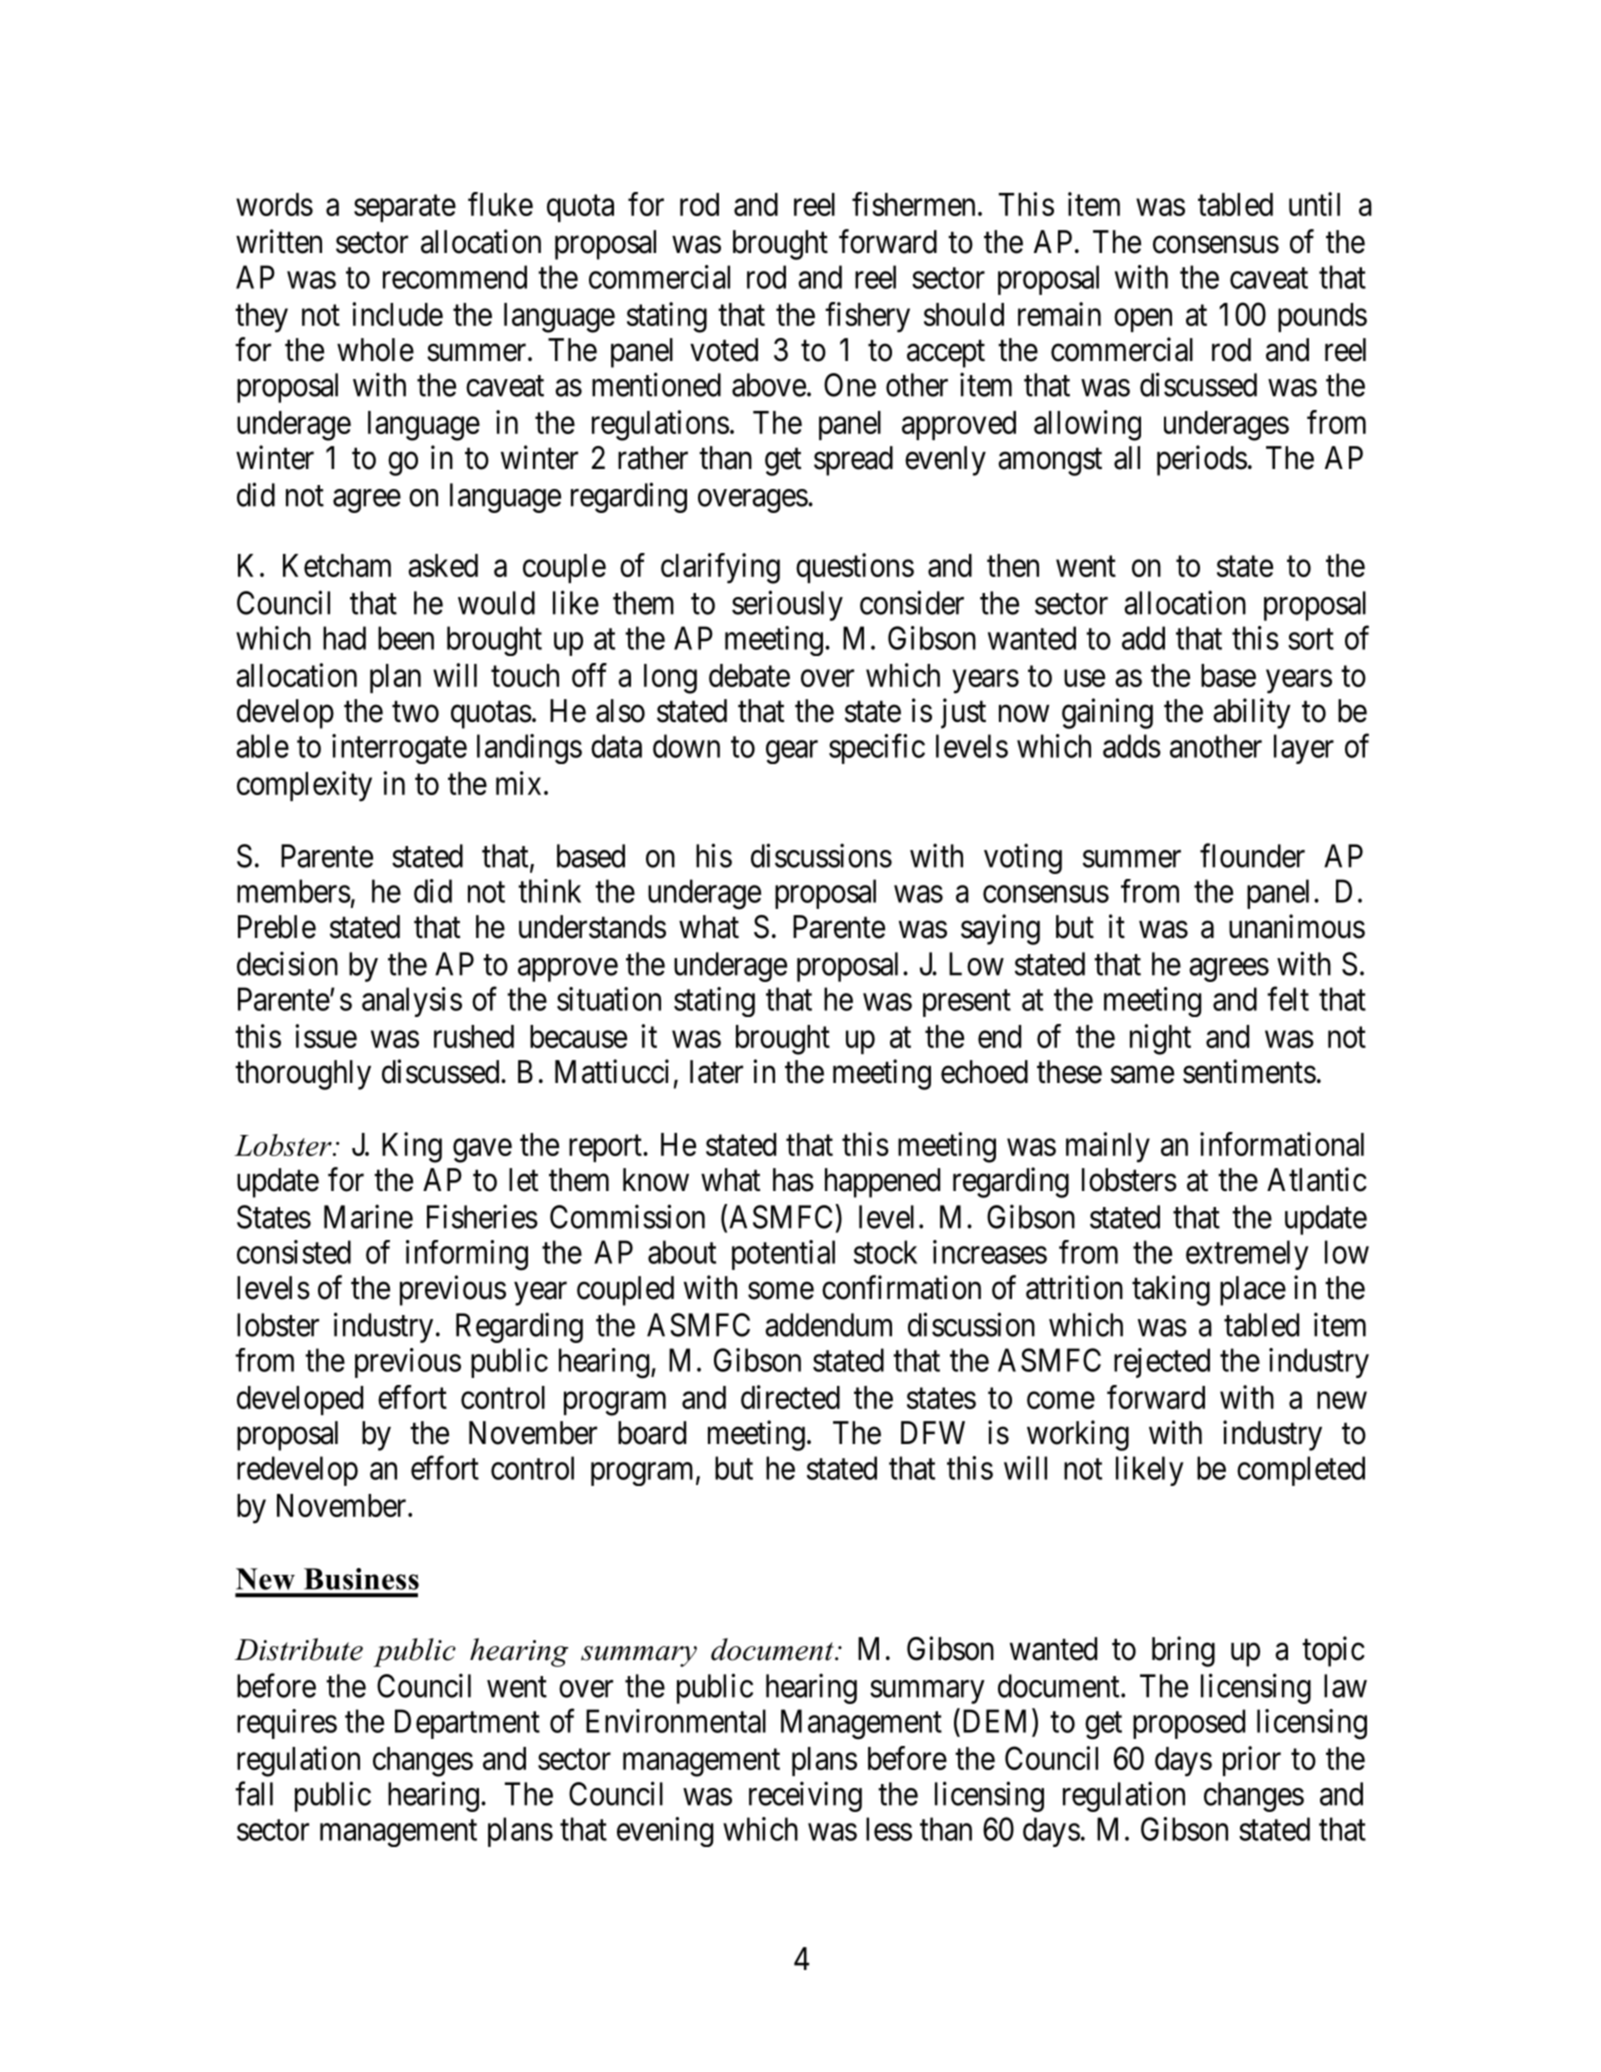 This screenshot has width=1601, height=2072. Describe the element at coordinates (1252, 713) in the screenshot. I see `ability` at that location.
